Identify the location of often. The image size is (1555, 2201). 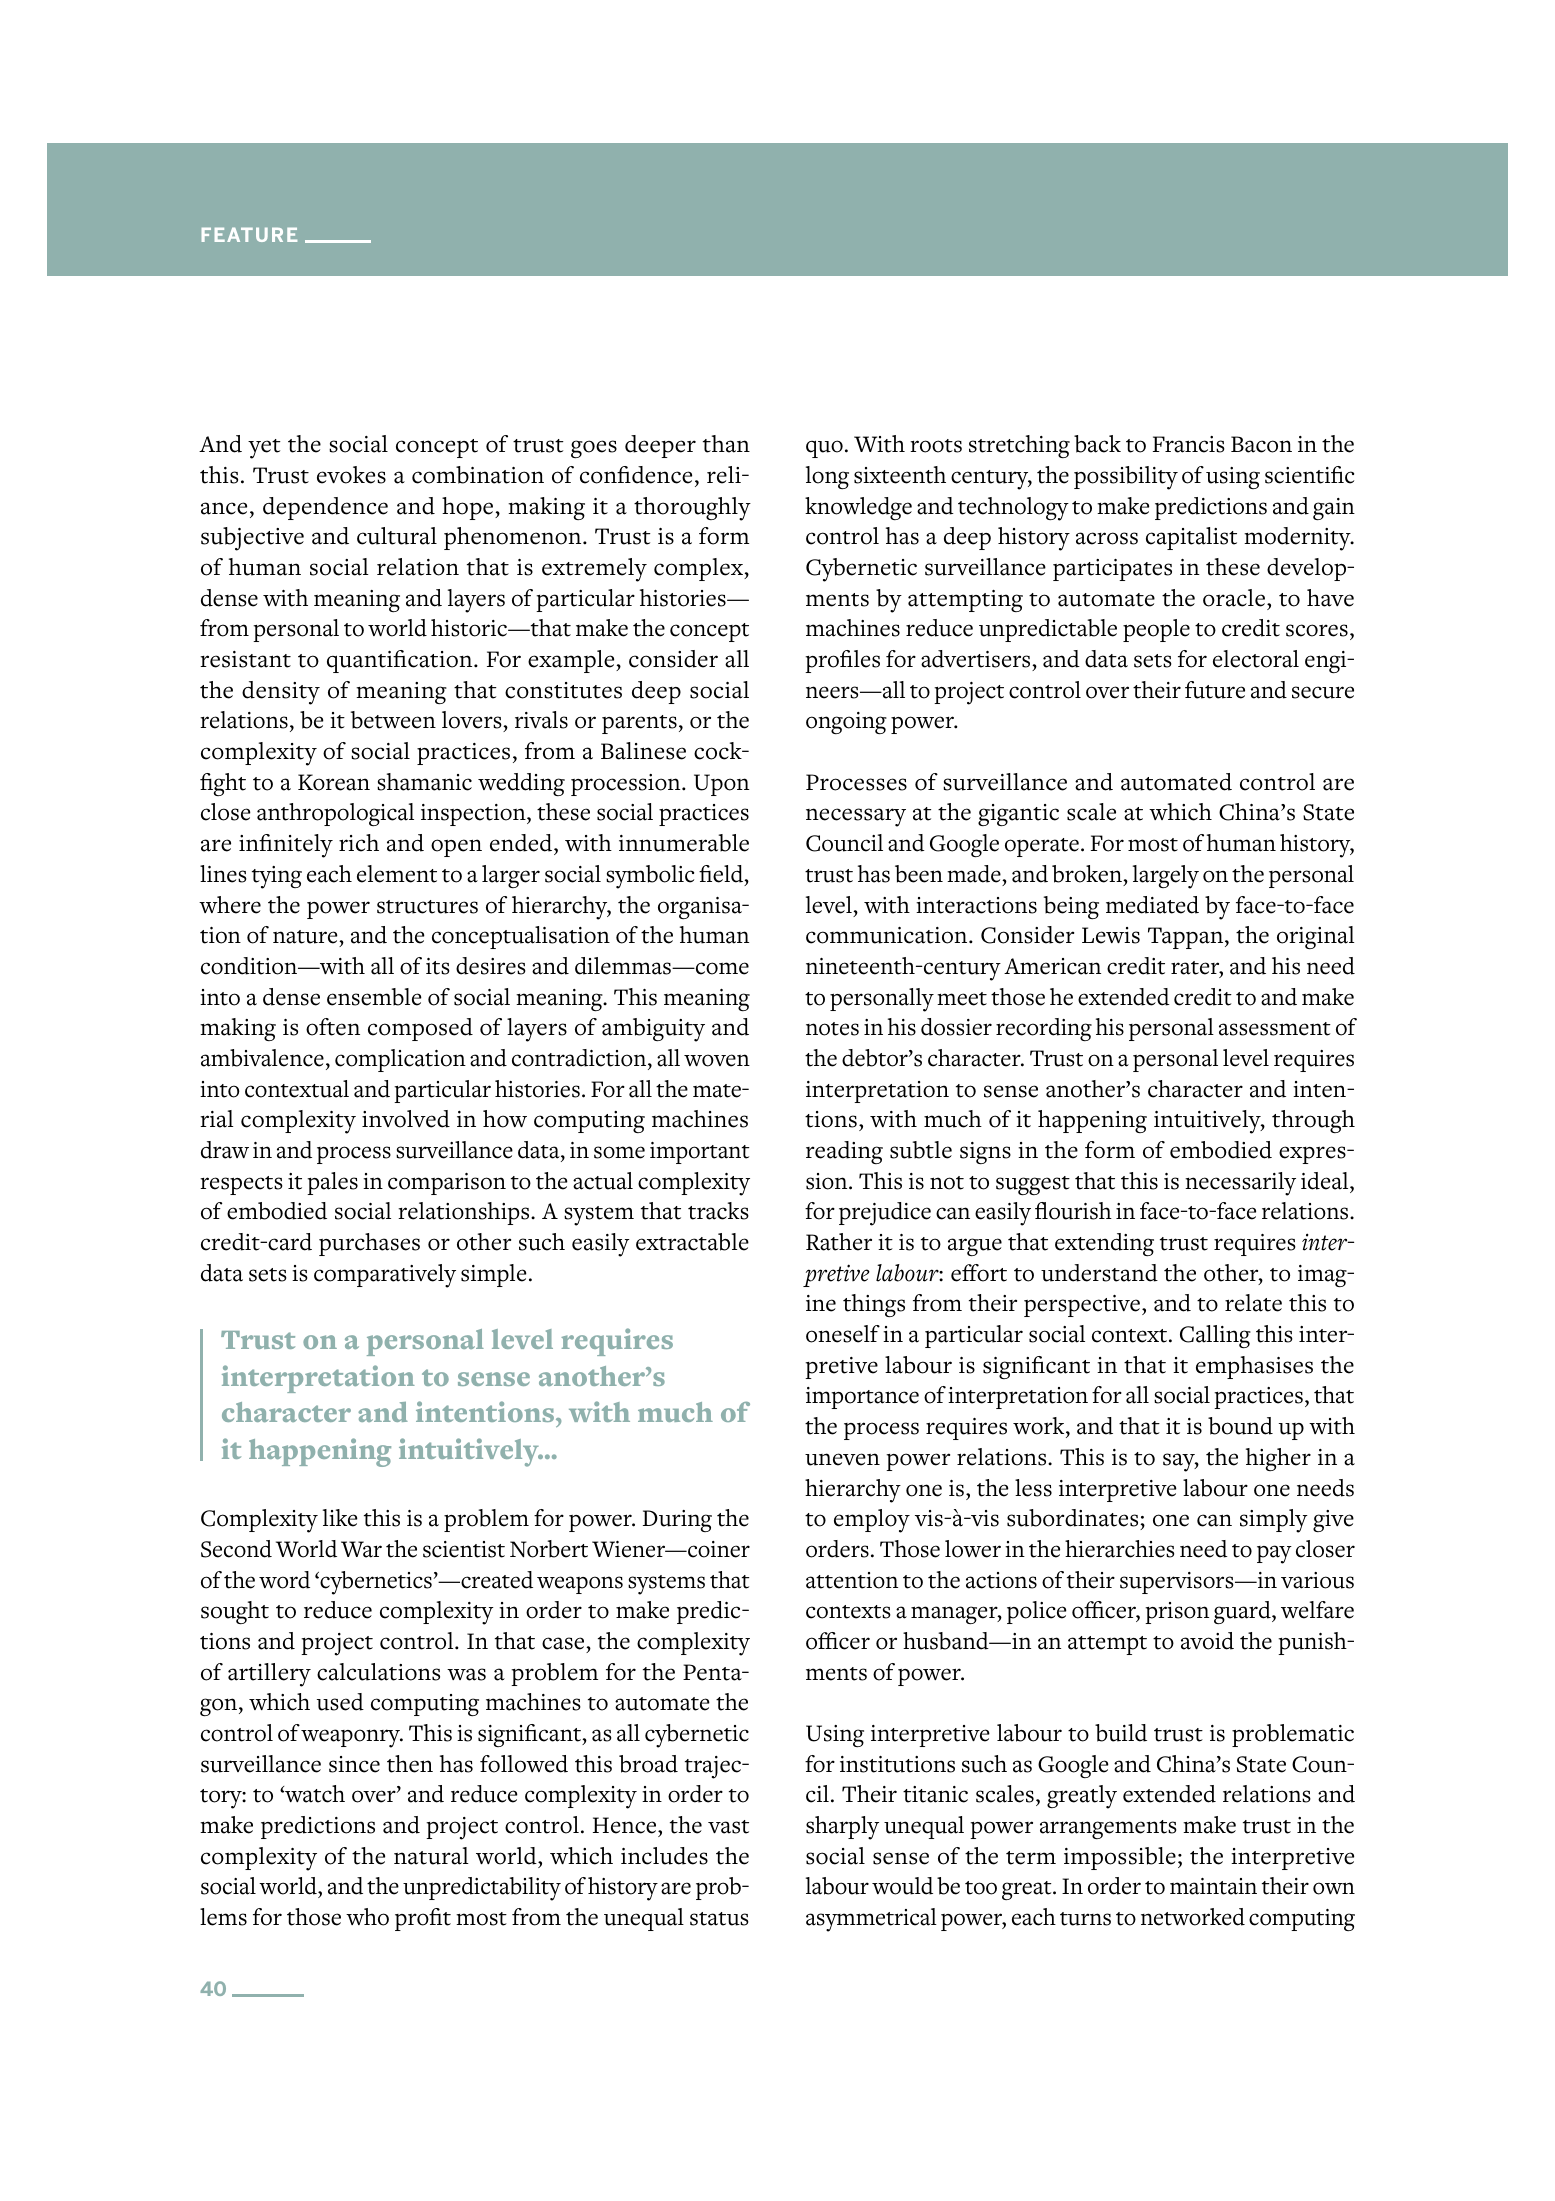
(333, 1027).
